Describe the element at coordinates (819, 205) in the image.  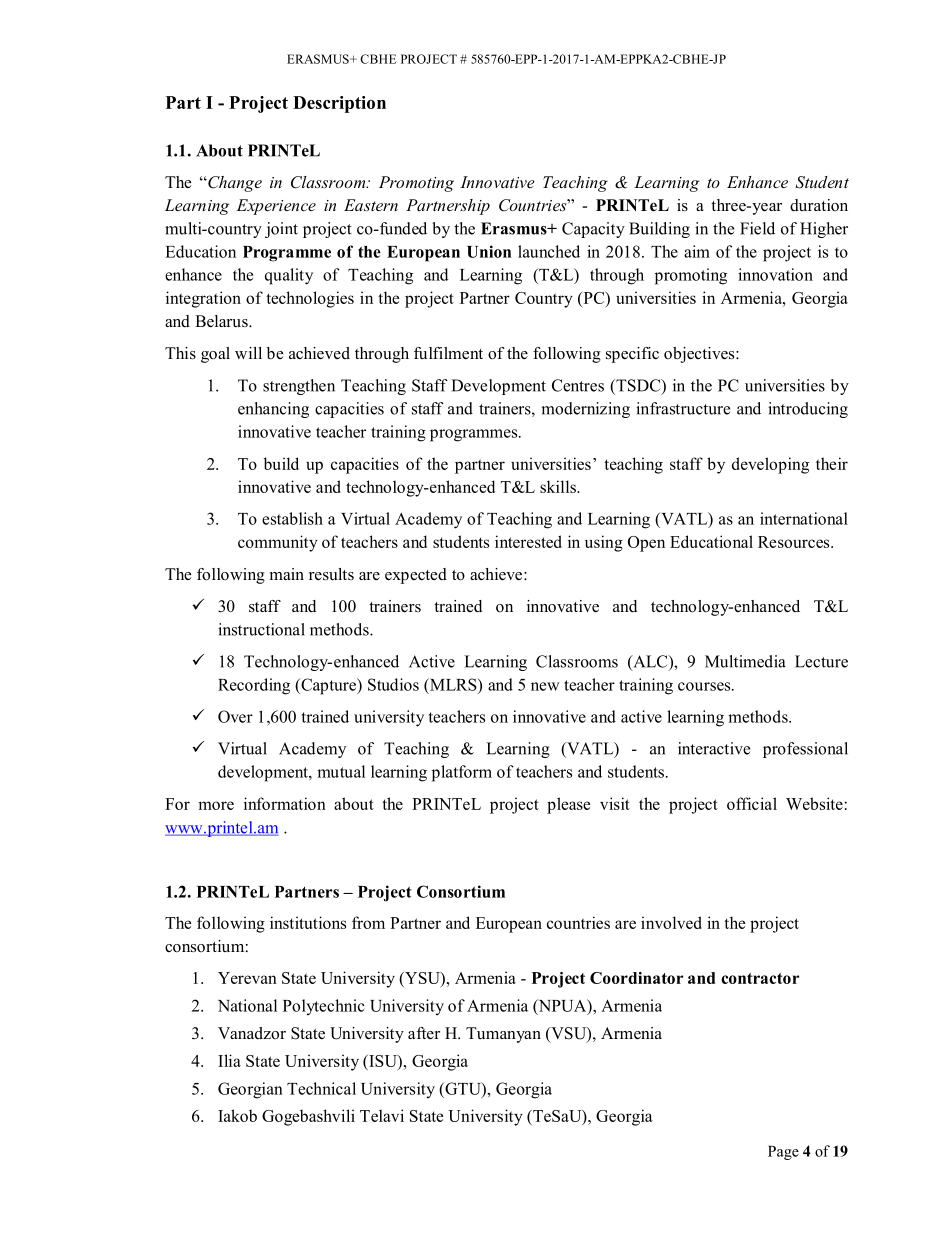
I see `duration` at that location.
